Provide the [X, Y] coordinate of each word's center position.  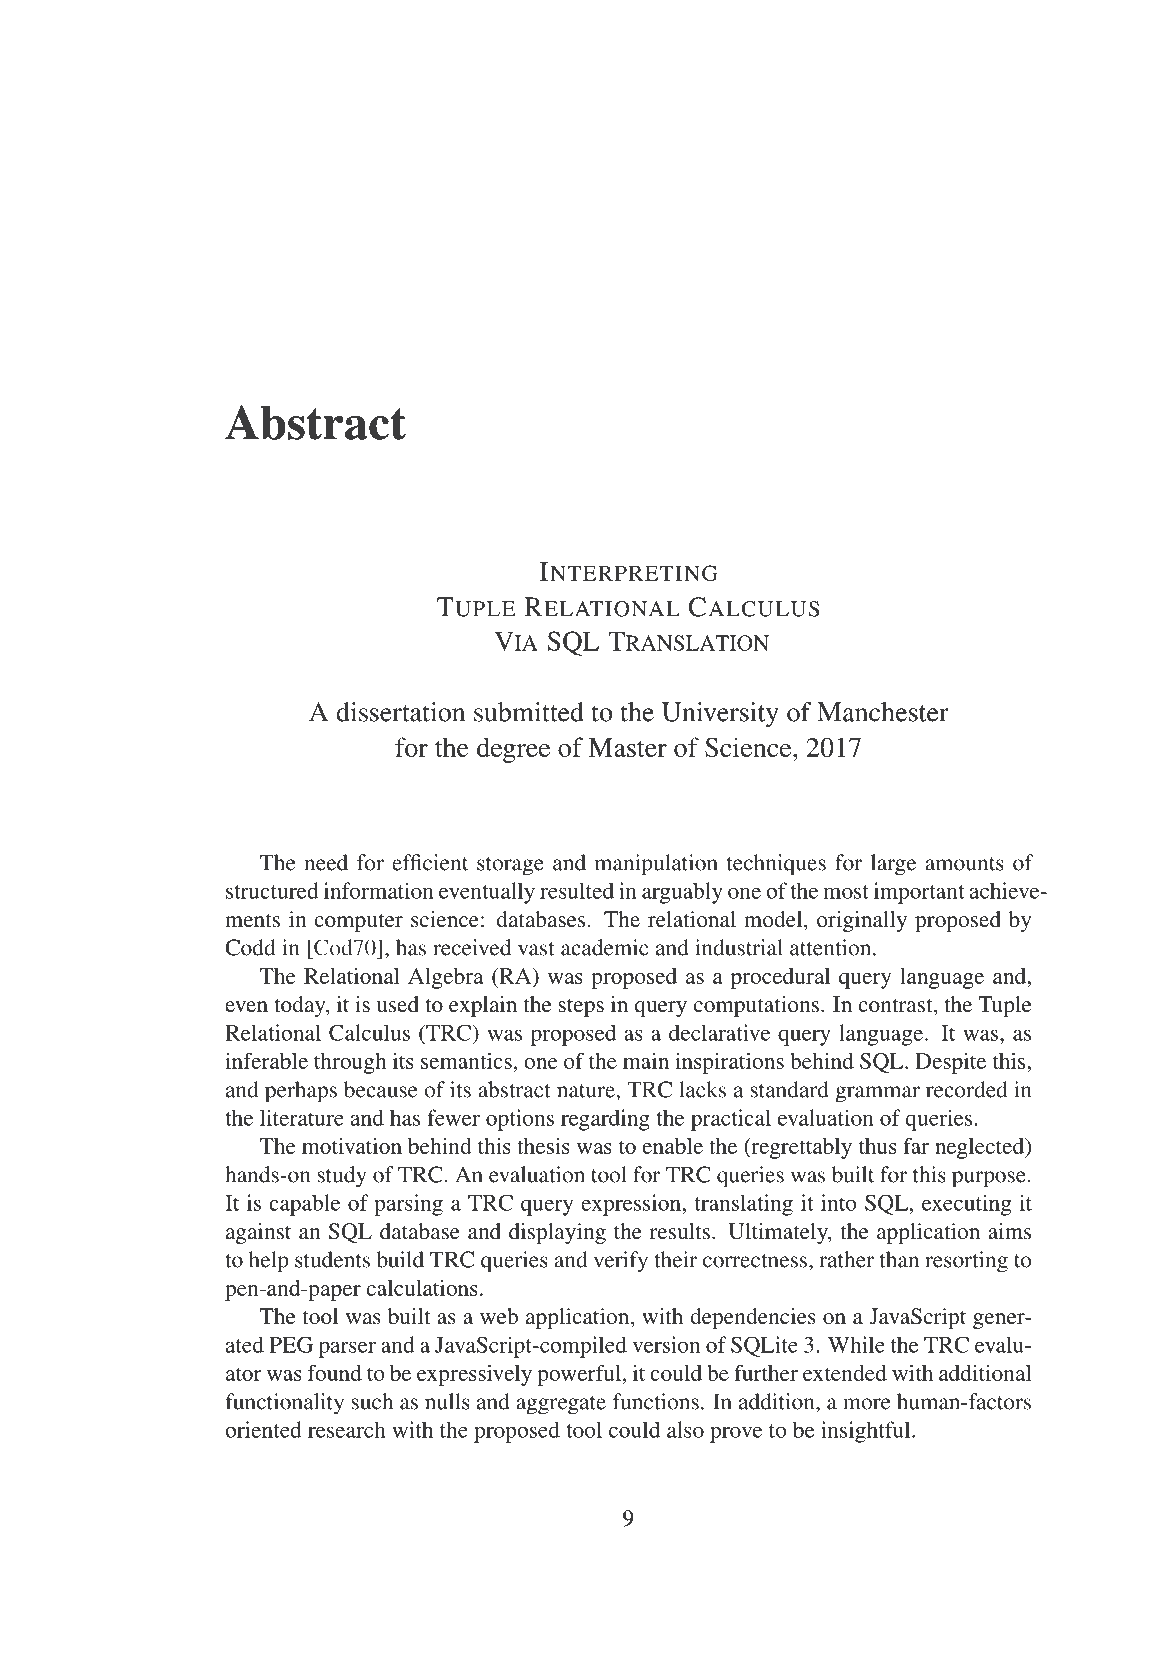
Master [627, 747]
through [350, 1063]
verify [621, 1262]
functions [656, 1401]
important [919, 893]
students [332, 1259]
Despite [950, 1063]
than [899, 1259]
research [347, 1429]
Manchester [883, 712]
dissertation [400, 712]
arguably [682, 893]
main [646, 1061]
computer [358, 922]
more [866, 1404]
